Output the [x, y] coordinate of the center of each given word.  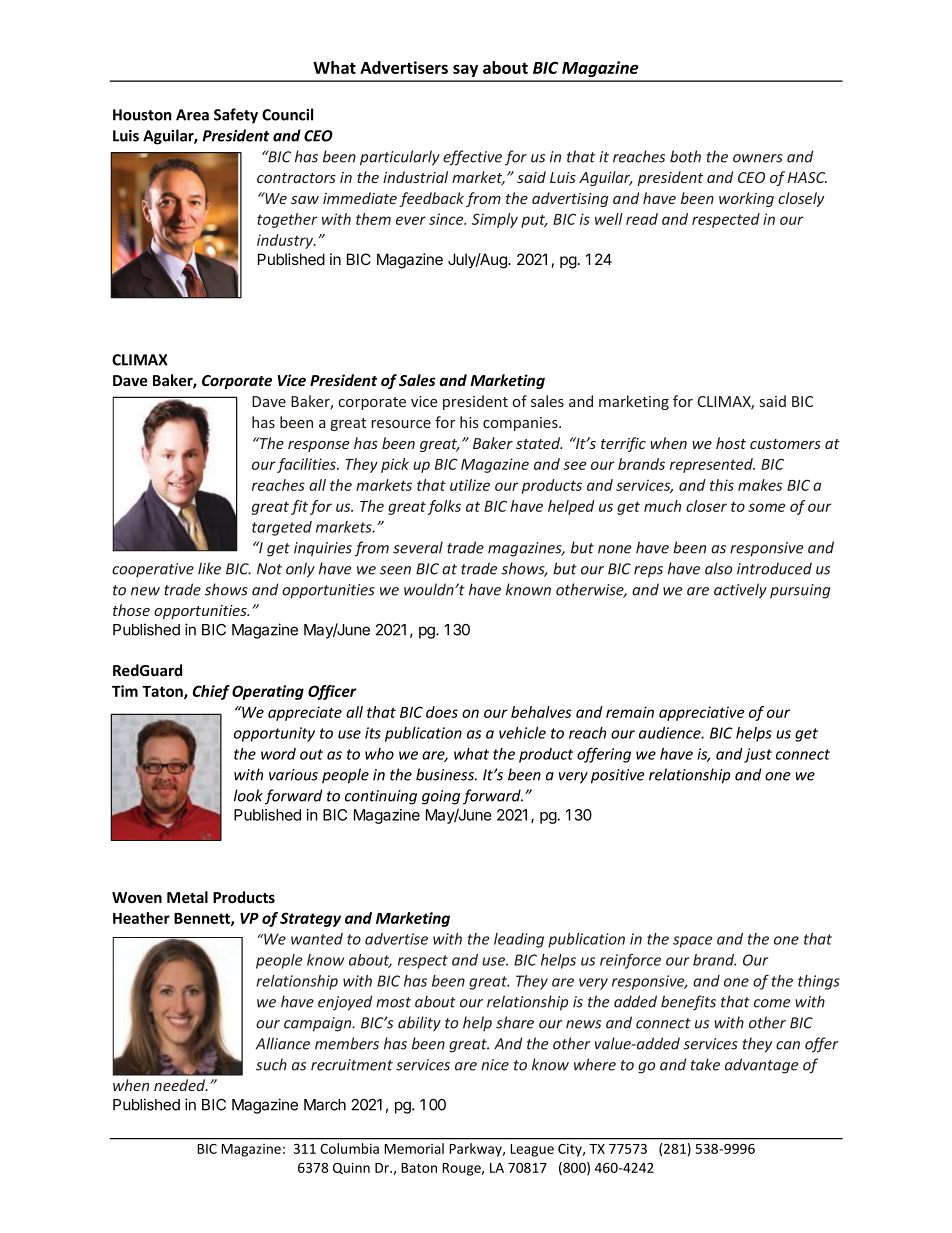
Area [192, 115]
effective [472, 158]
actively [740, 591]
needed [181, 1085]
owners [758, 158]
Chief [211, 692]
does [442, 712]
